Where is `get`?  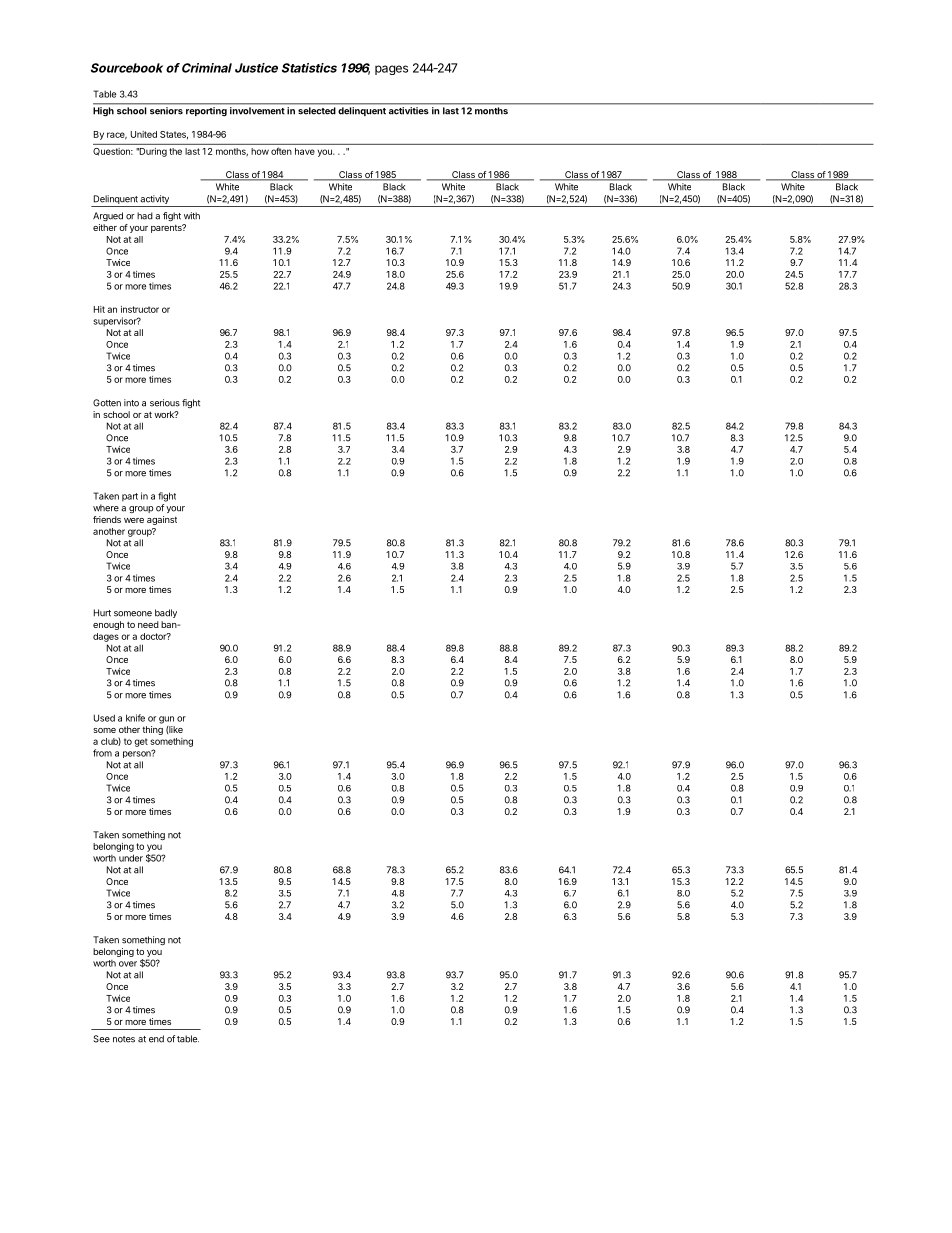
get is located at coordinates (141, 742).
